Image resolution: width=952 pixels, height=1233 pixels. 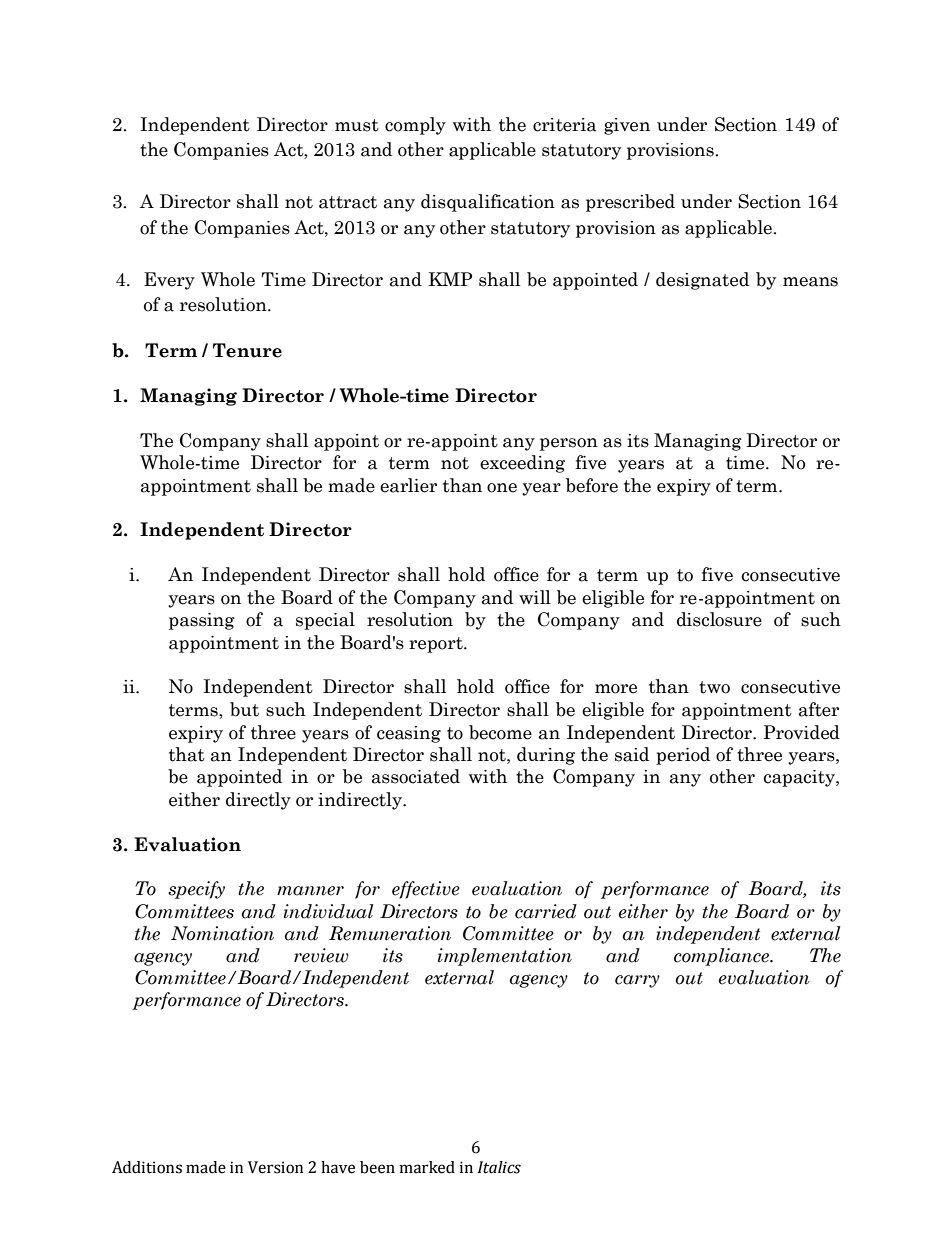 I want to click on one, so click(x=502, y=488).
